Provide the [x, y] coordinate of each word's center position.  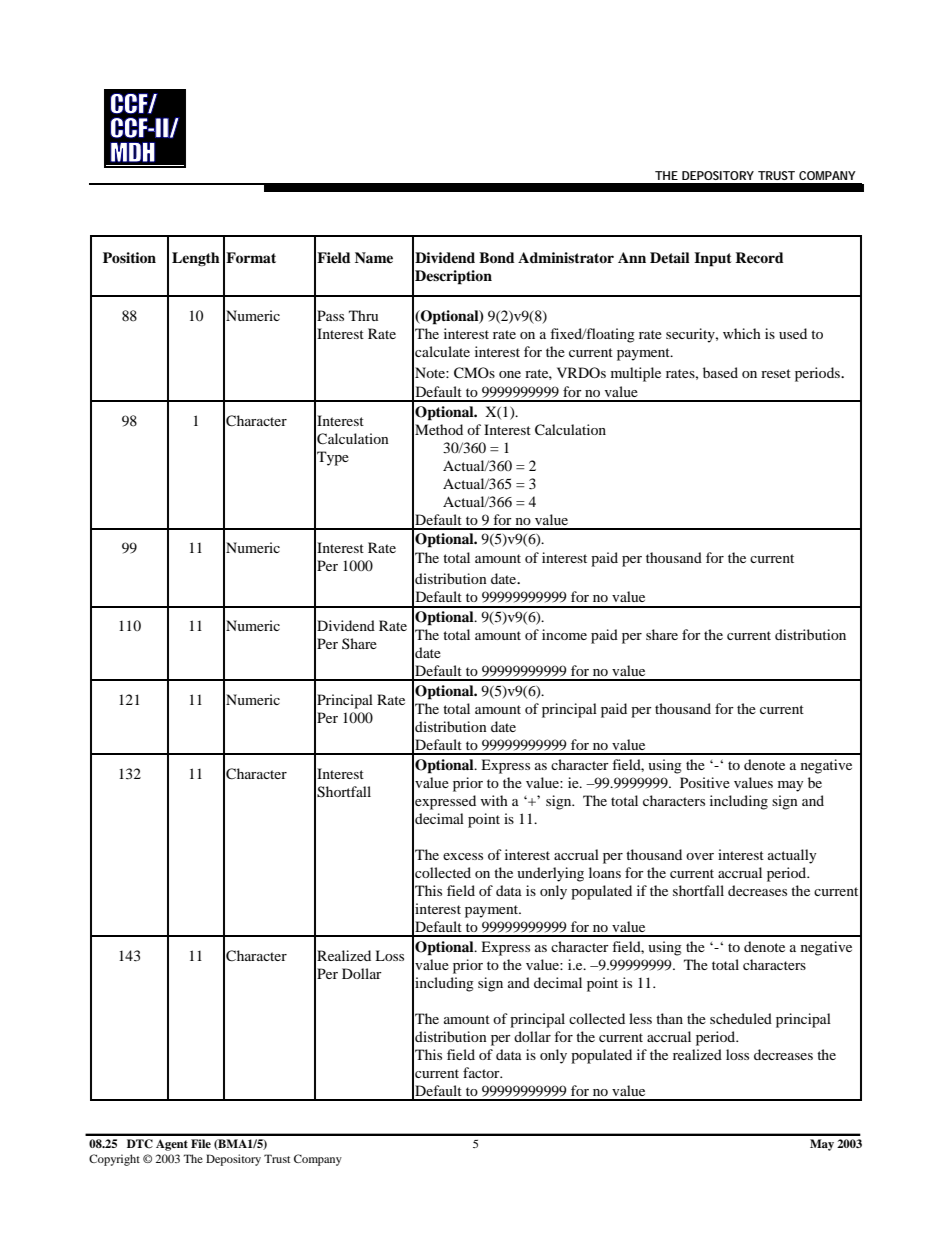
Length [196, 259]
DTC [140, 1144]
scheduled [741, 1018]
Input [713, 259]
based [720, 372]
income [564, 634]
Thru [363, 315]
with [494, 800]
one [510, 374]
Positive [705, 782]
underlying [550, 874]
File [201, 1143]
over [700, 856]
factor [482, 1072]
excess [463, 856]
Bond [497, 258]
